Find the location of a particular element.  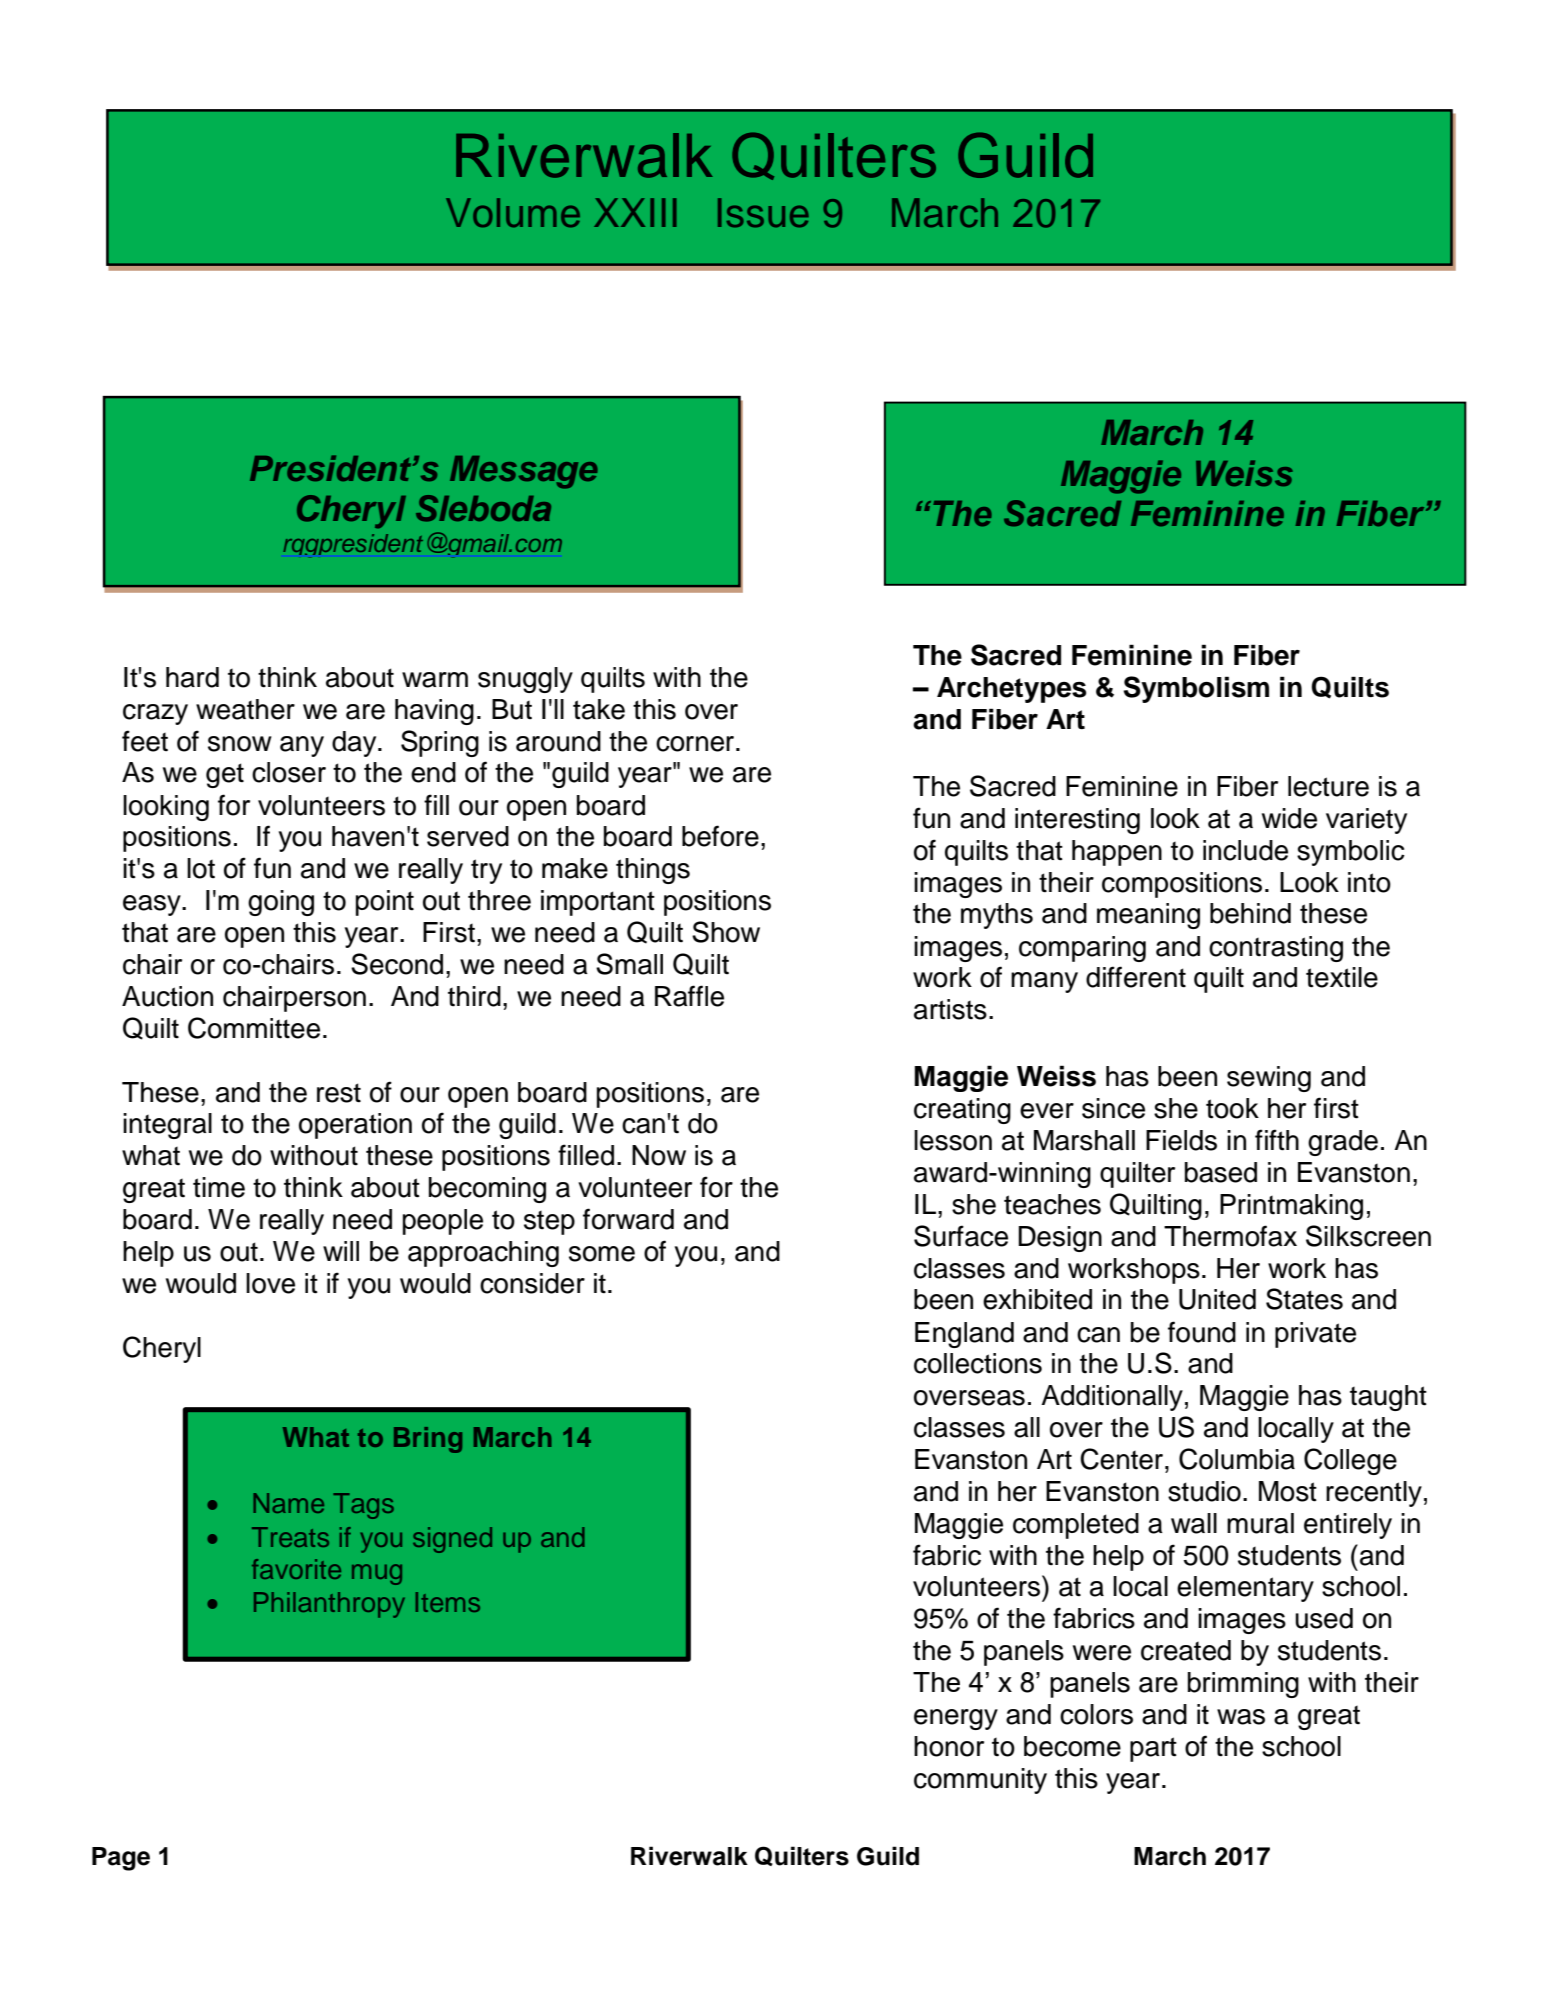

sewing is located at coordinates (1269, 1079).
